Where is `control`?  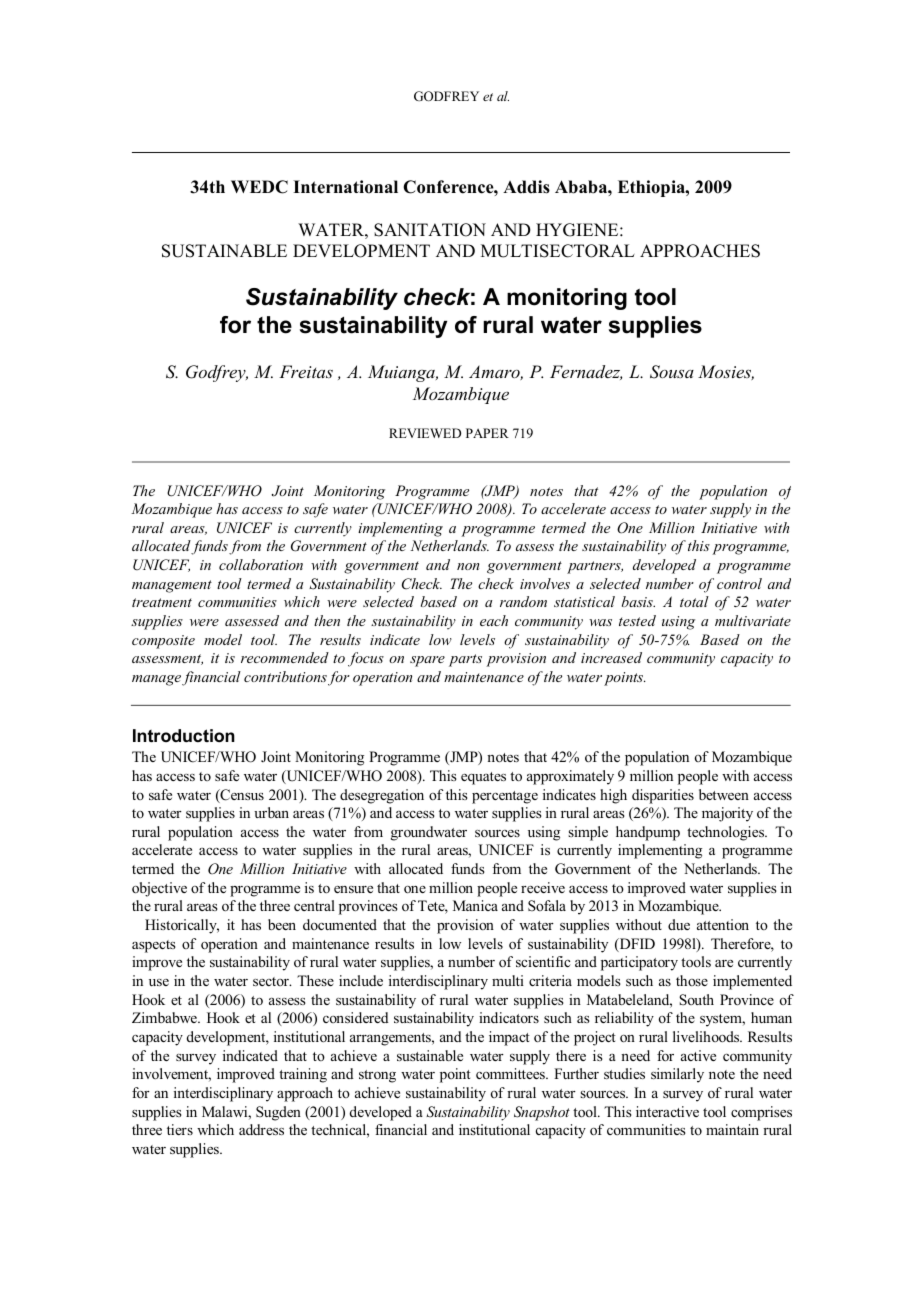 control is located at coordinates (739, 583).
